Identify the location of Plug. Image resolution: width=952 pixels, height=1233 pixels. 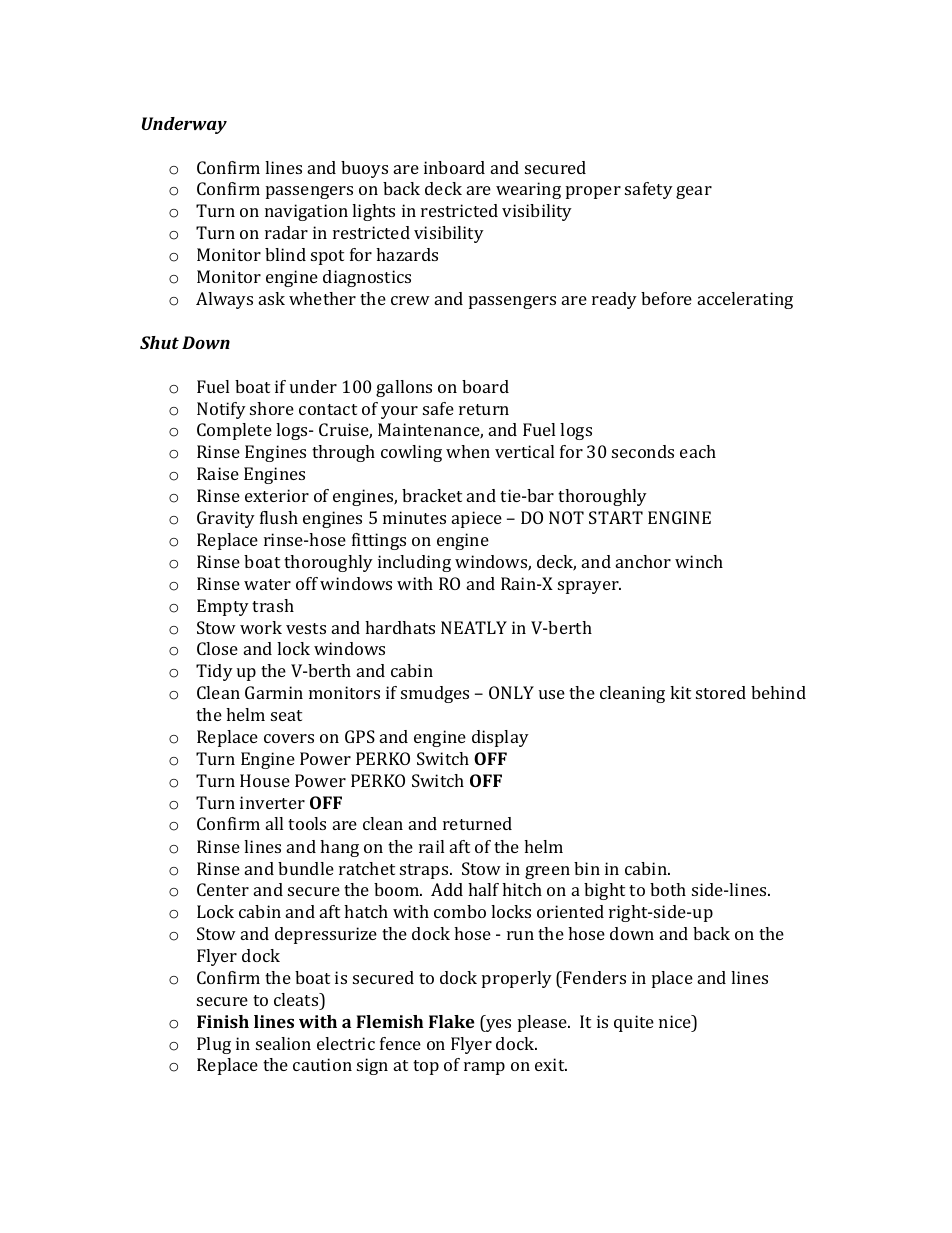
(214, 1045).
